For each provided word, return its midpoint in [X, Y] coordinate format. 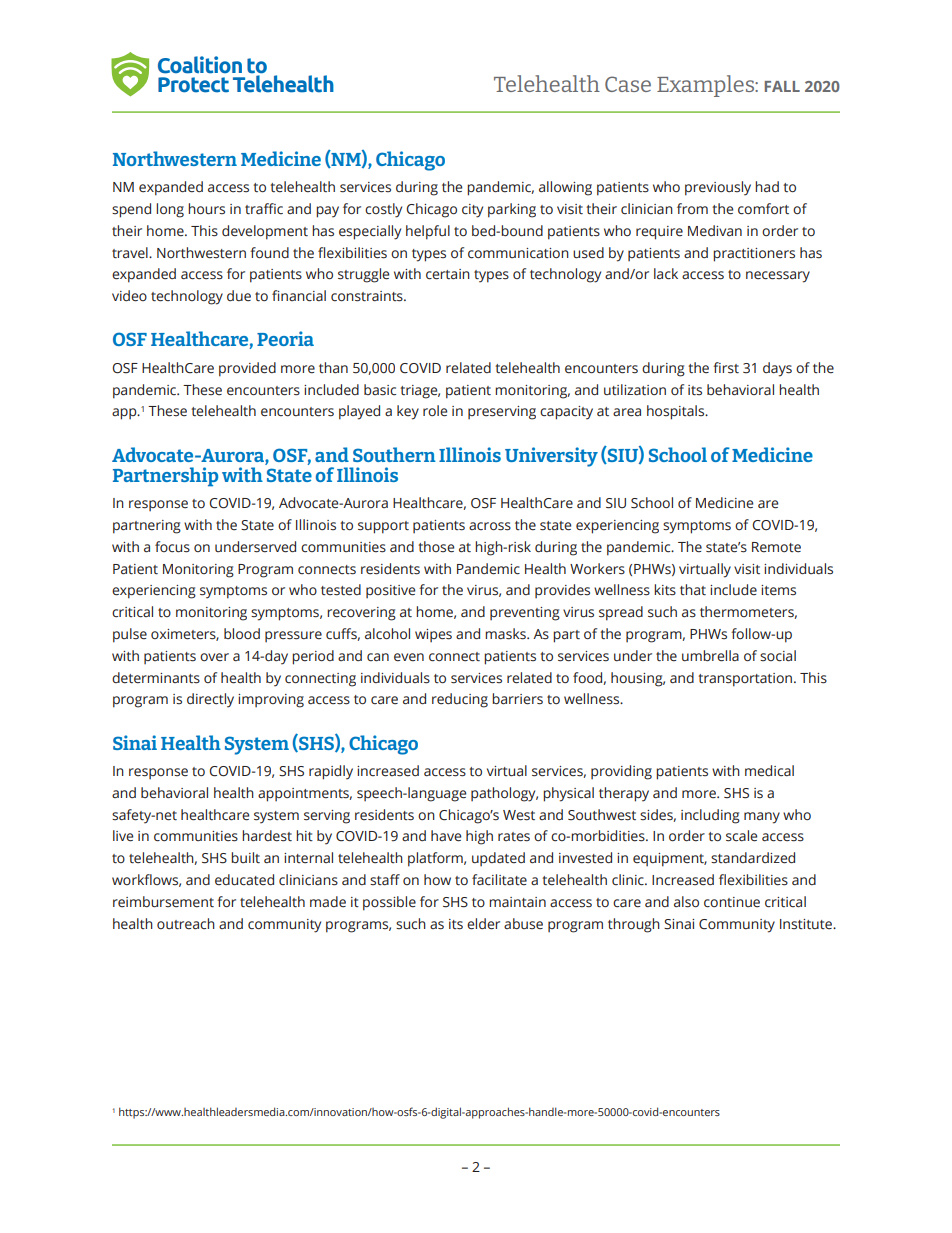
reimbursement [163, 902]
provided [247, 369]
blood [242, 633]
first [726, 368]
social [778, 656]
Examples [706, 86]
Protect [193, 85]
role [435, 411]
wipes [433, 635]
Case [628, 84]
